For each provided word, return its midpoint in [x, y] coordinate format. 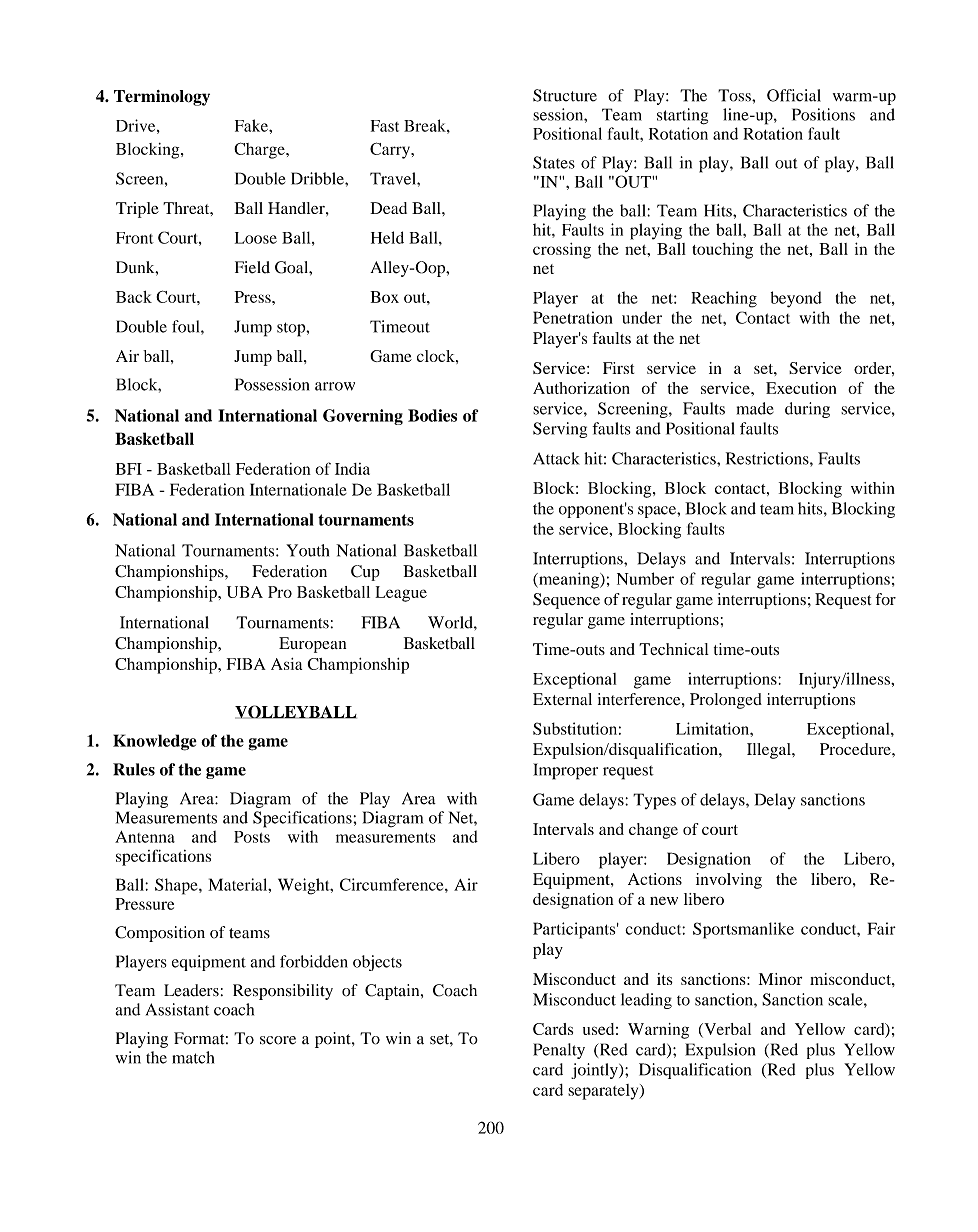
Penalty [559, 1051]
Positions [823, 114]
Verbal [726, 1030]
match [193, 1057]
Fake [252, 125]
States [554, 162]
